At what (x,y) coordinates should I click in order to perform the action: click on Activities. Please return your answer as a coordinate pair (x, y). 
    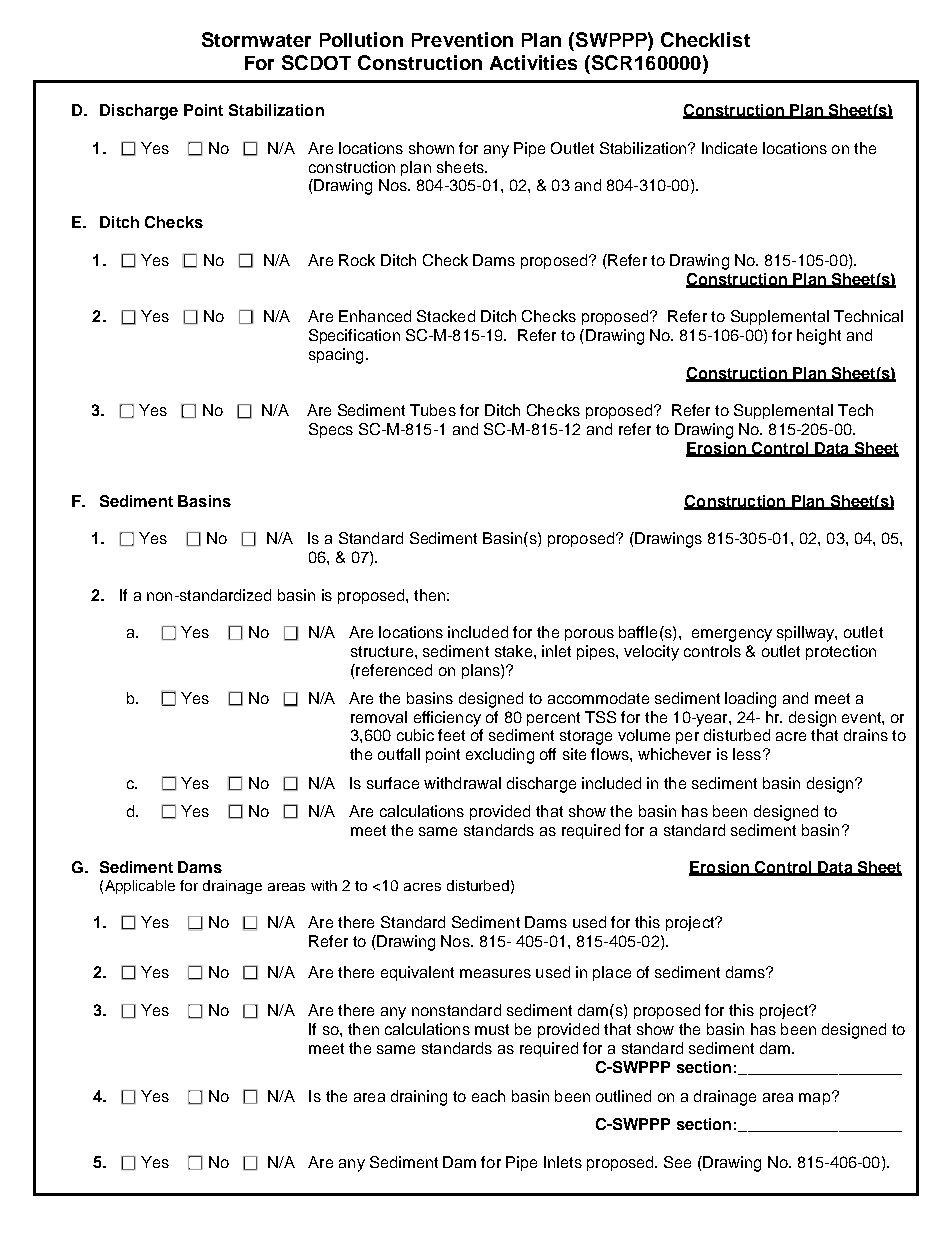
    Looking at the image, I should click on (533, 62).
